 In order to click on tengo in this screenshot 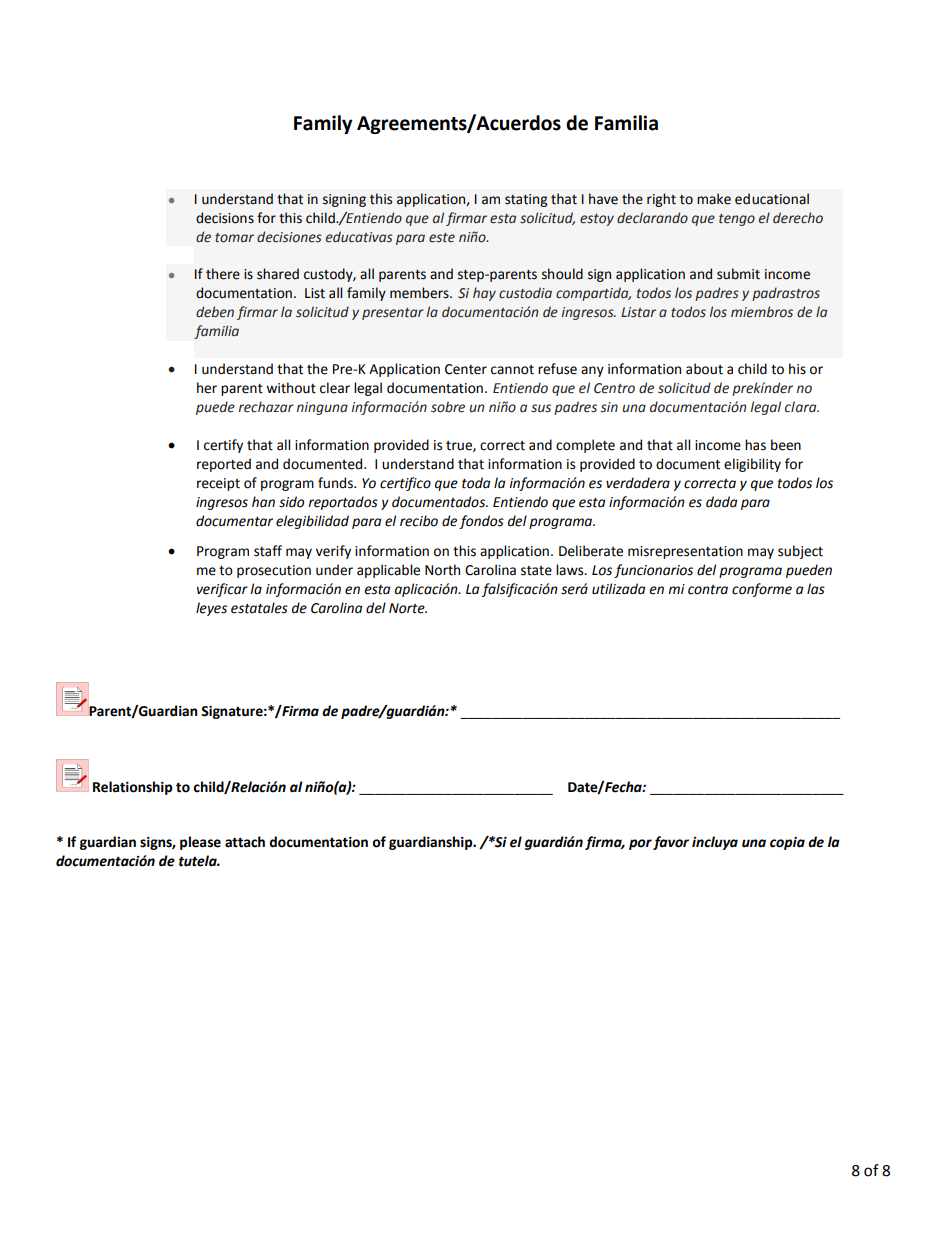, I will do `click(737, 220)`.
